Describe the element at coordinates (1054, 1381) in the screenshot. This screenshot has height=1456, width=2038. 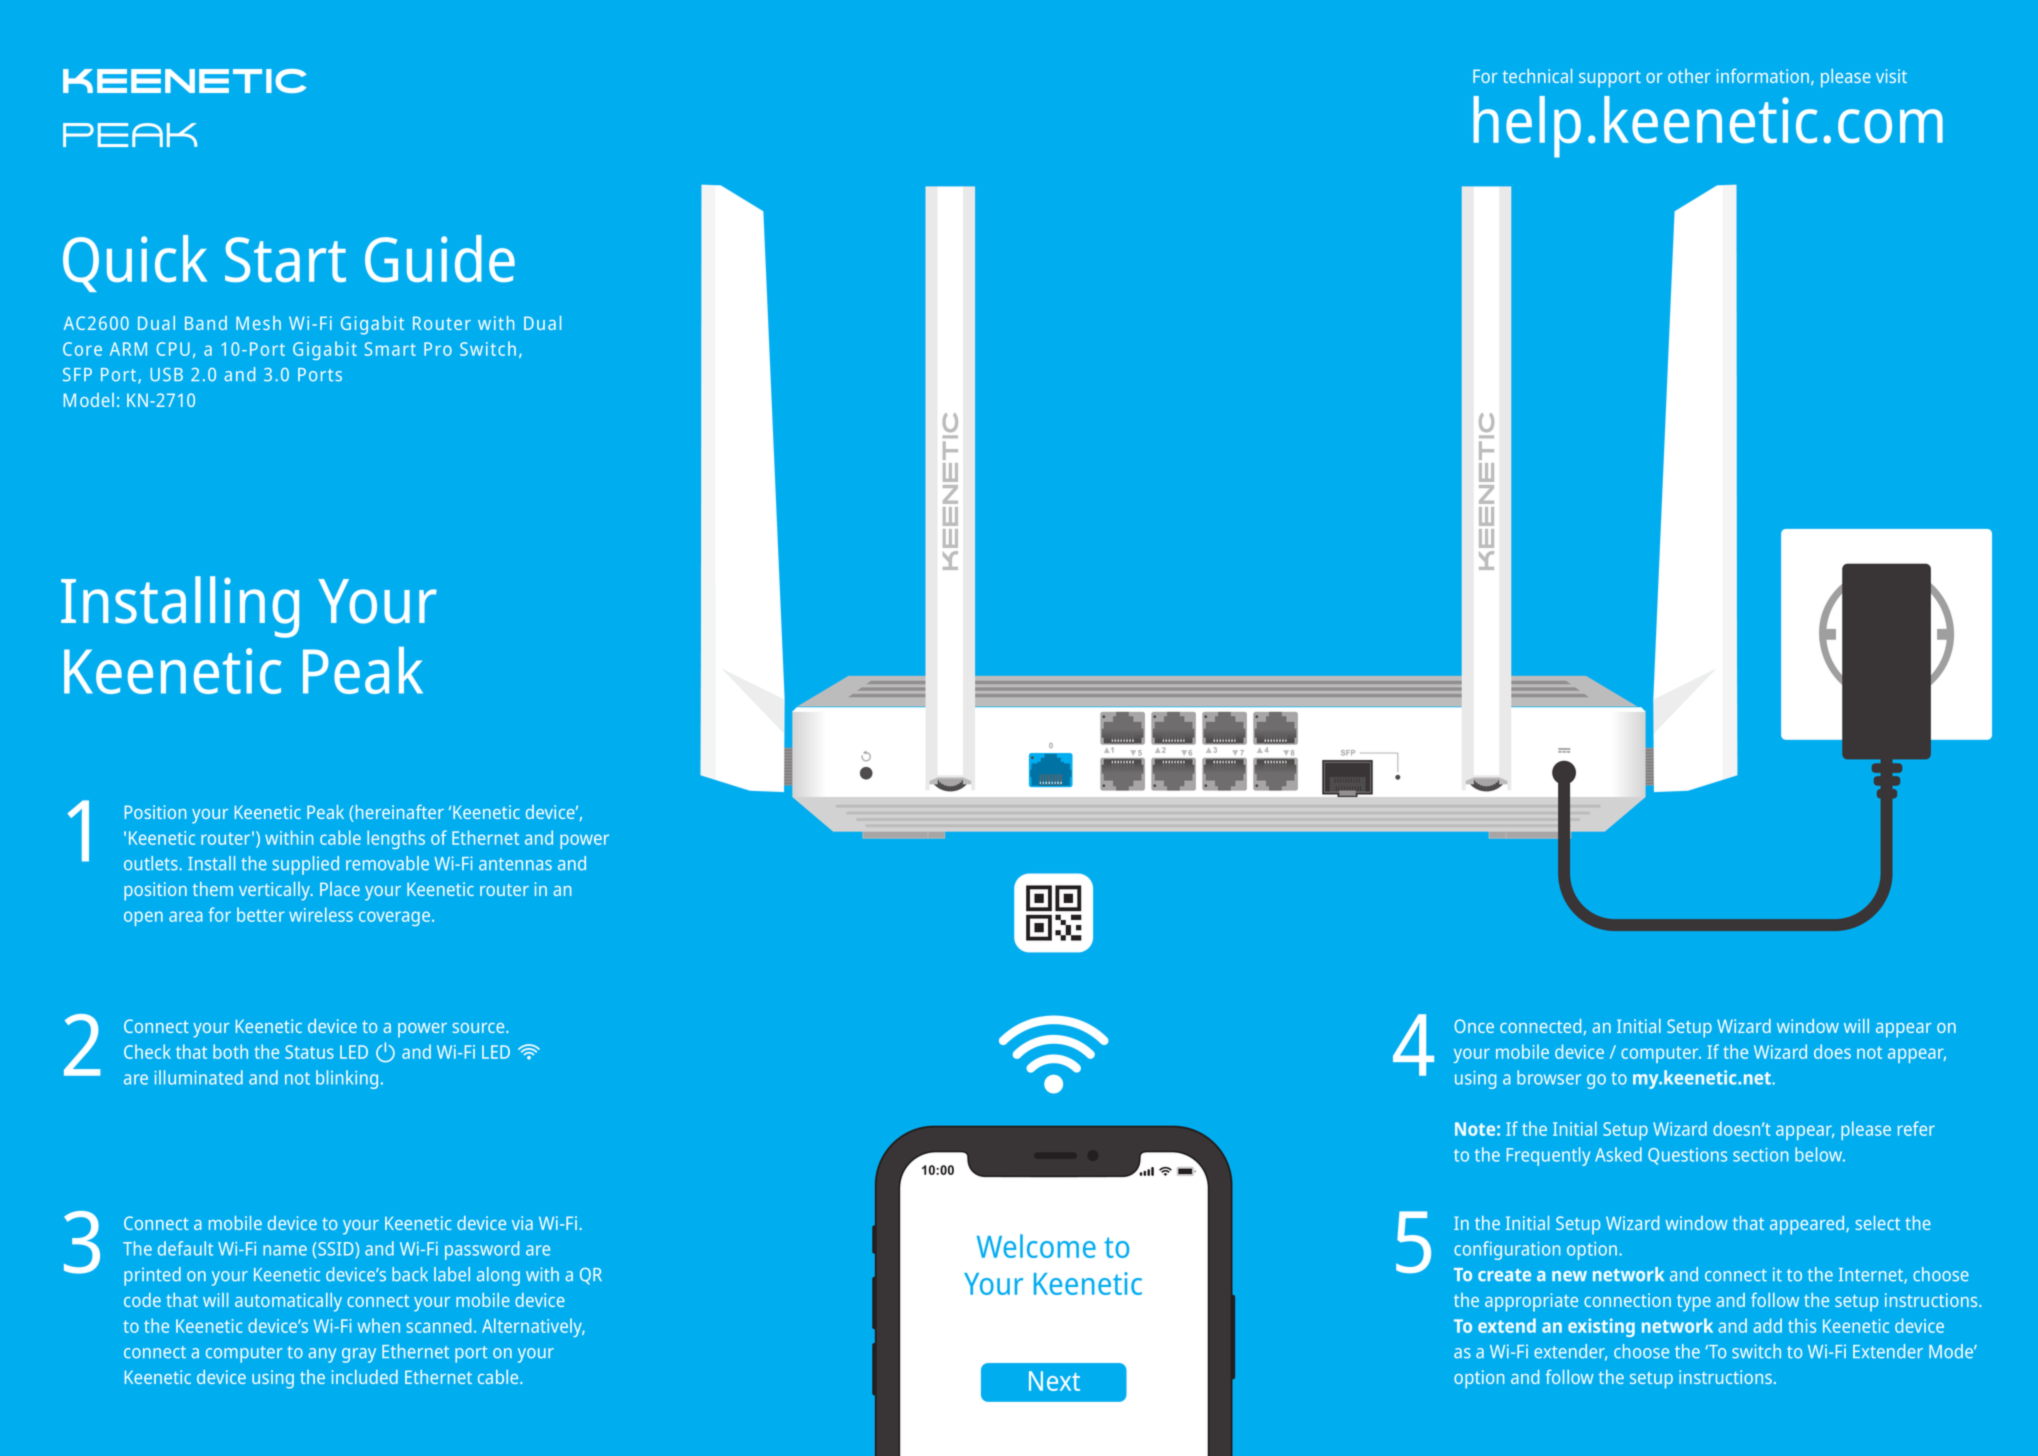
I see `Next` at that location.
